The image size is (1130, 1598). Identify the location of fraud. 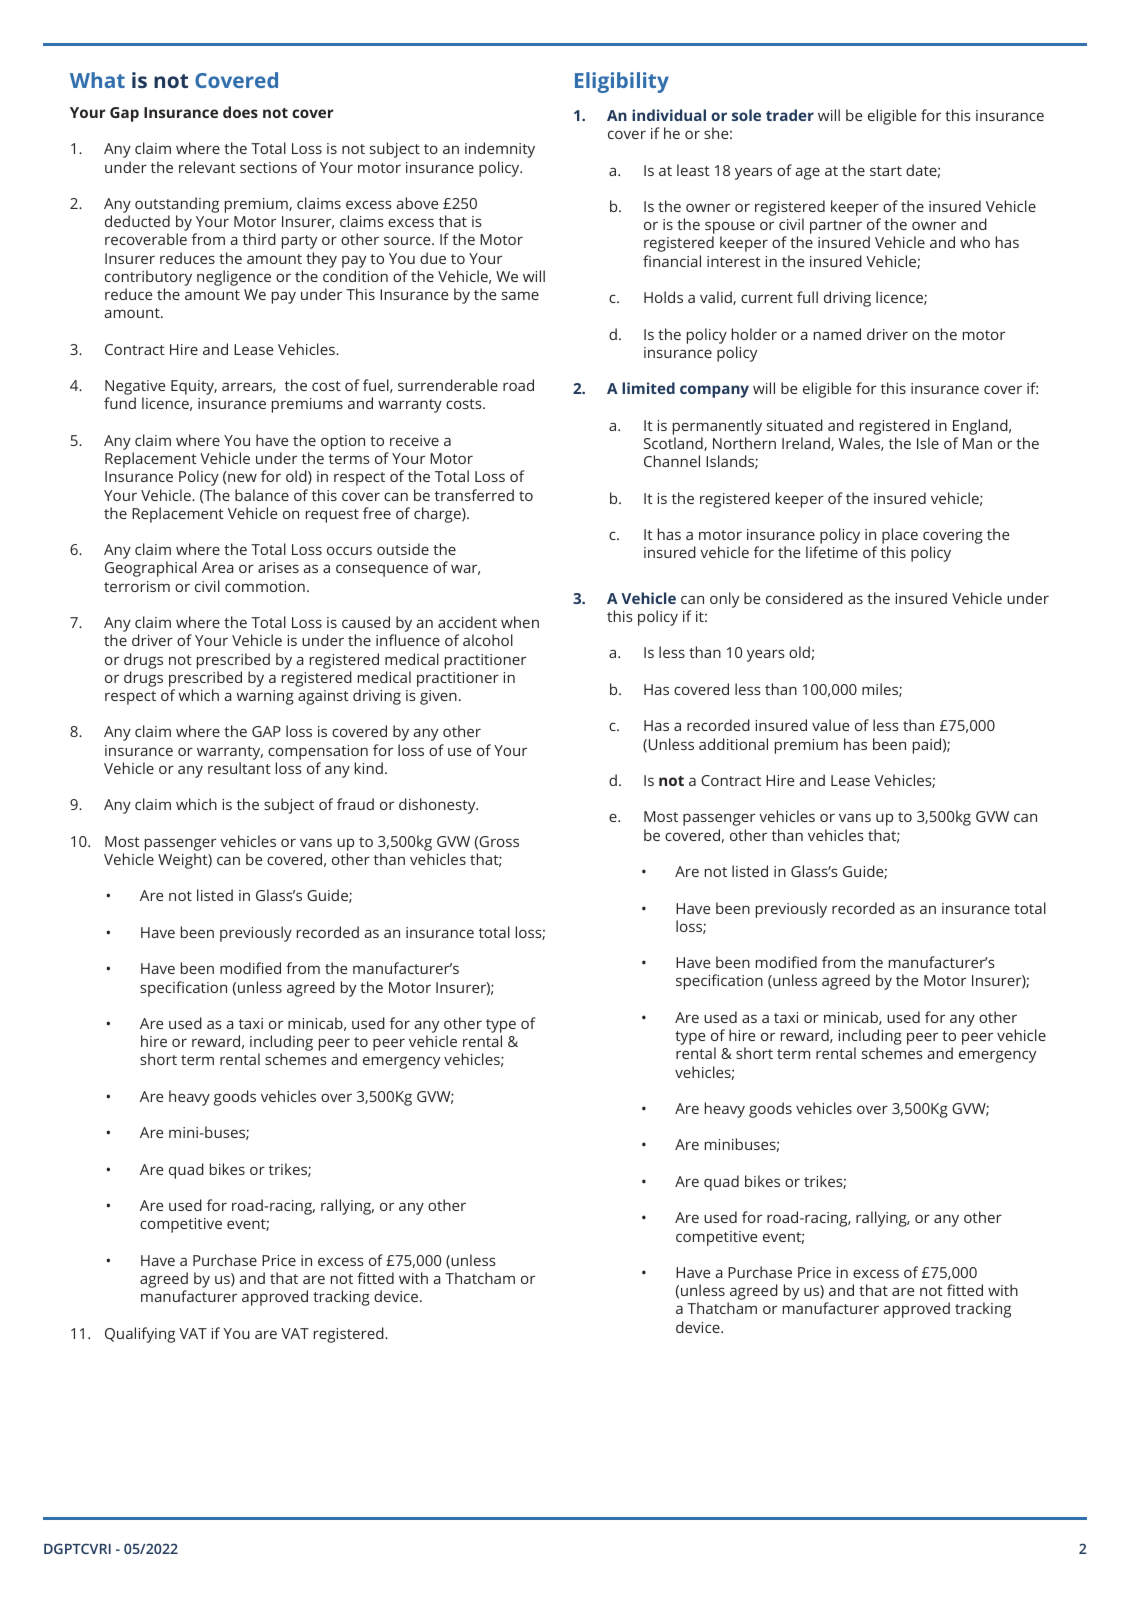
(355, 804).
